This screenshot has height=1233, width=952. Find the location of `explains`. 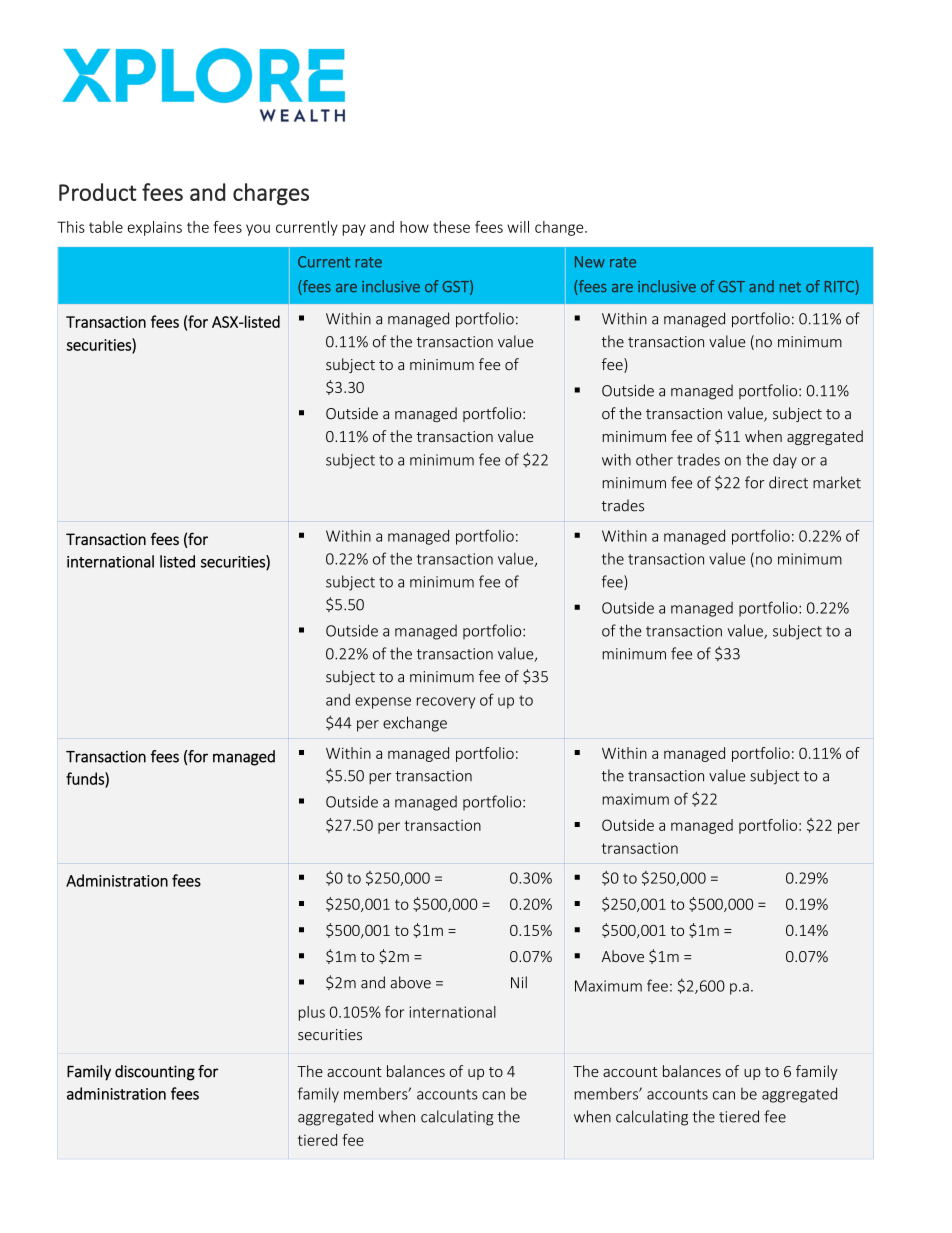

explains is located at coordinates (154, 228).
